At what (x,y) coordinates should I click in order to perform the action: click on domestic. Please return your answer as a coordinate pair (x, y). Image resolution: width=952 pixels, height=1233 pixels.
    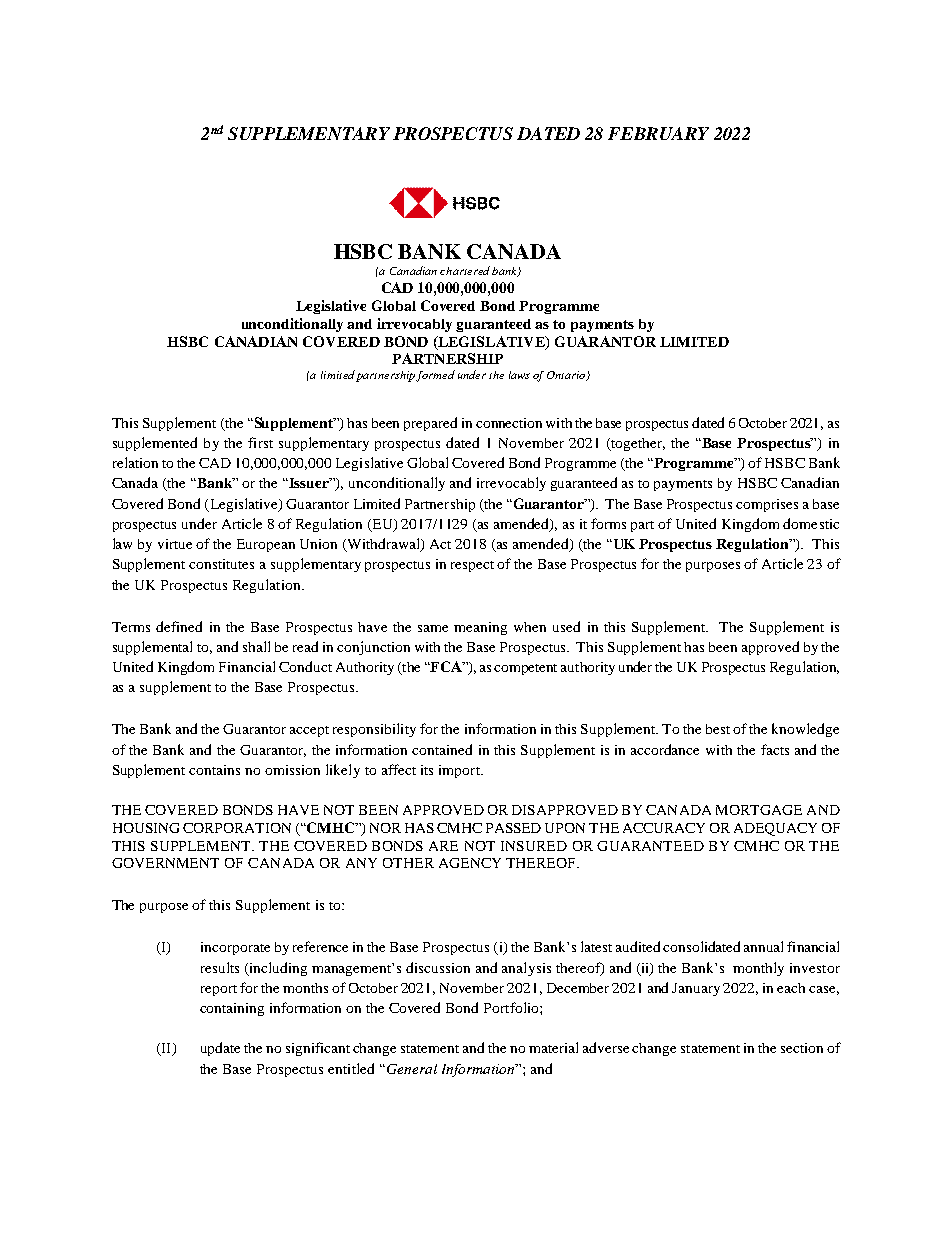
    Looking at the image, I should click on (811, 523).
